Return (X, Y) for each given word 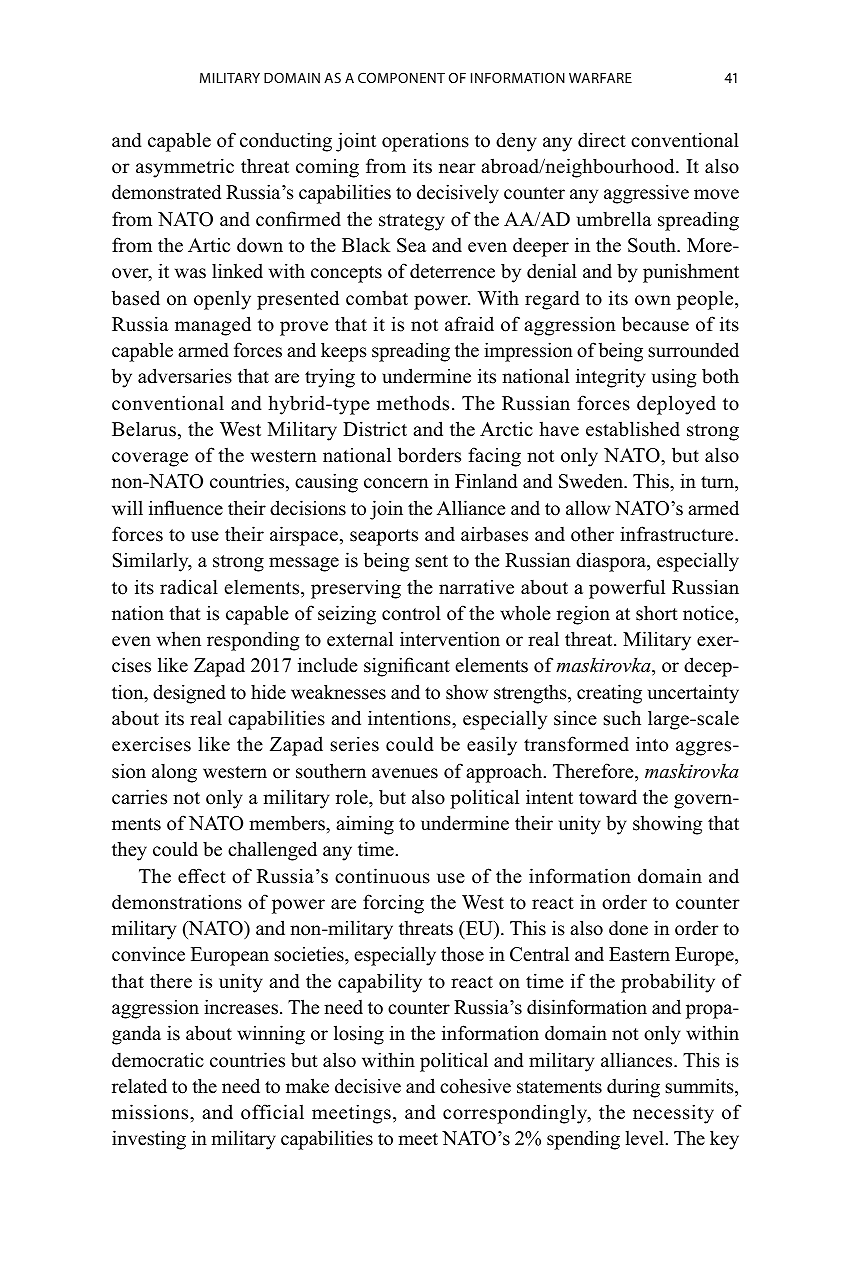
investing (149, 1140)
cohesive (475, 1086)
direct (602, 140)
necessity (673, 1114)
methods (413, 403)
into (652, 744)
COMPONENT (401, 77)
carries (139, 797)
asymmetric (185, 168)
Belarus (144, 429)
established (633, 429)
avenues (405, 773)
